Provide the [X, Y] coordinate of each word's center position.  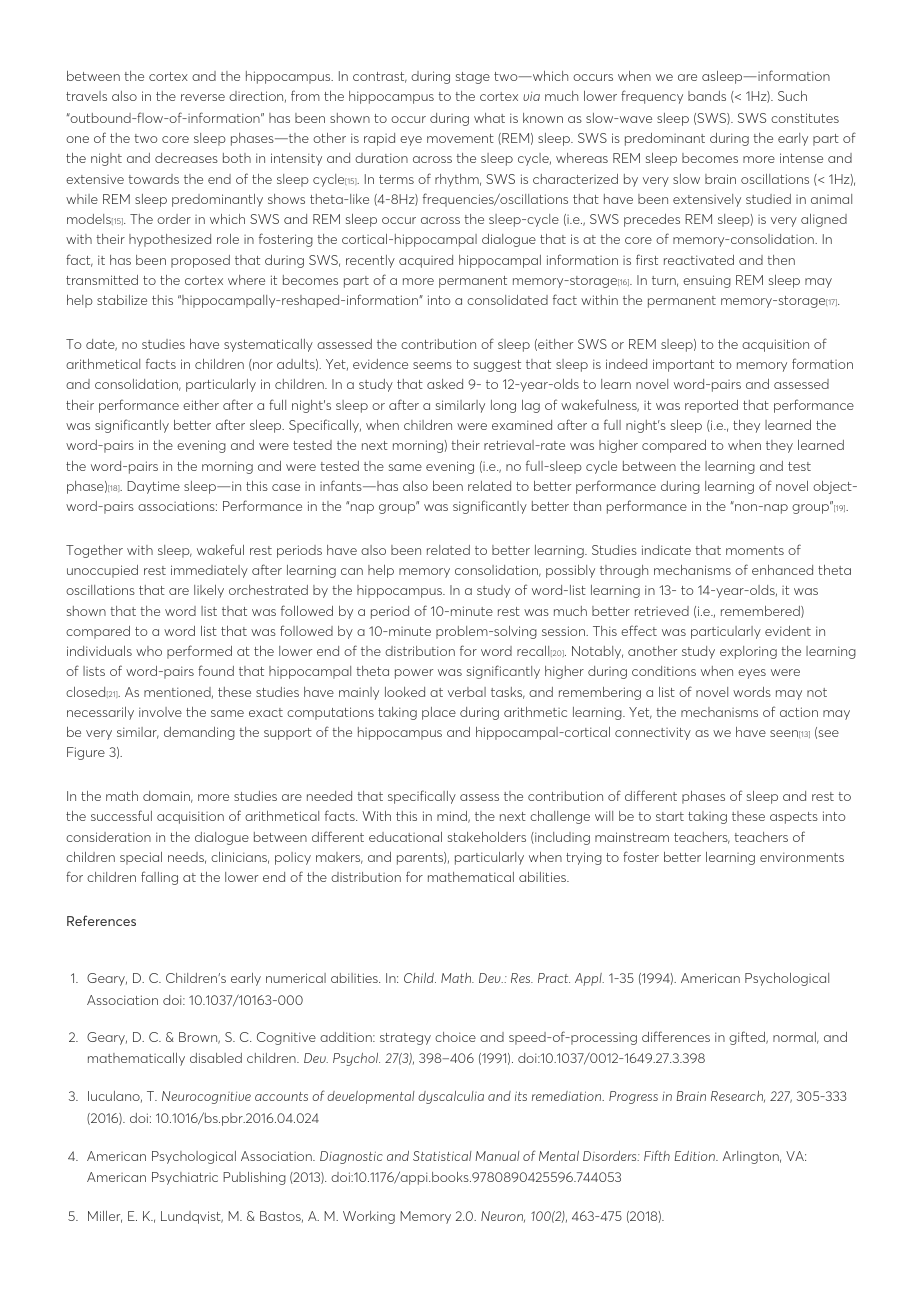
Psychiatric [185, 1178]
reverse [203, 97]
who [149, 651]
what [489, 118]
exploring [748, 652]
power [414, 674]
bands [707, 96]
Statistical [442, 1156]
